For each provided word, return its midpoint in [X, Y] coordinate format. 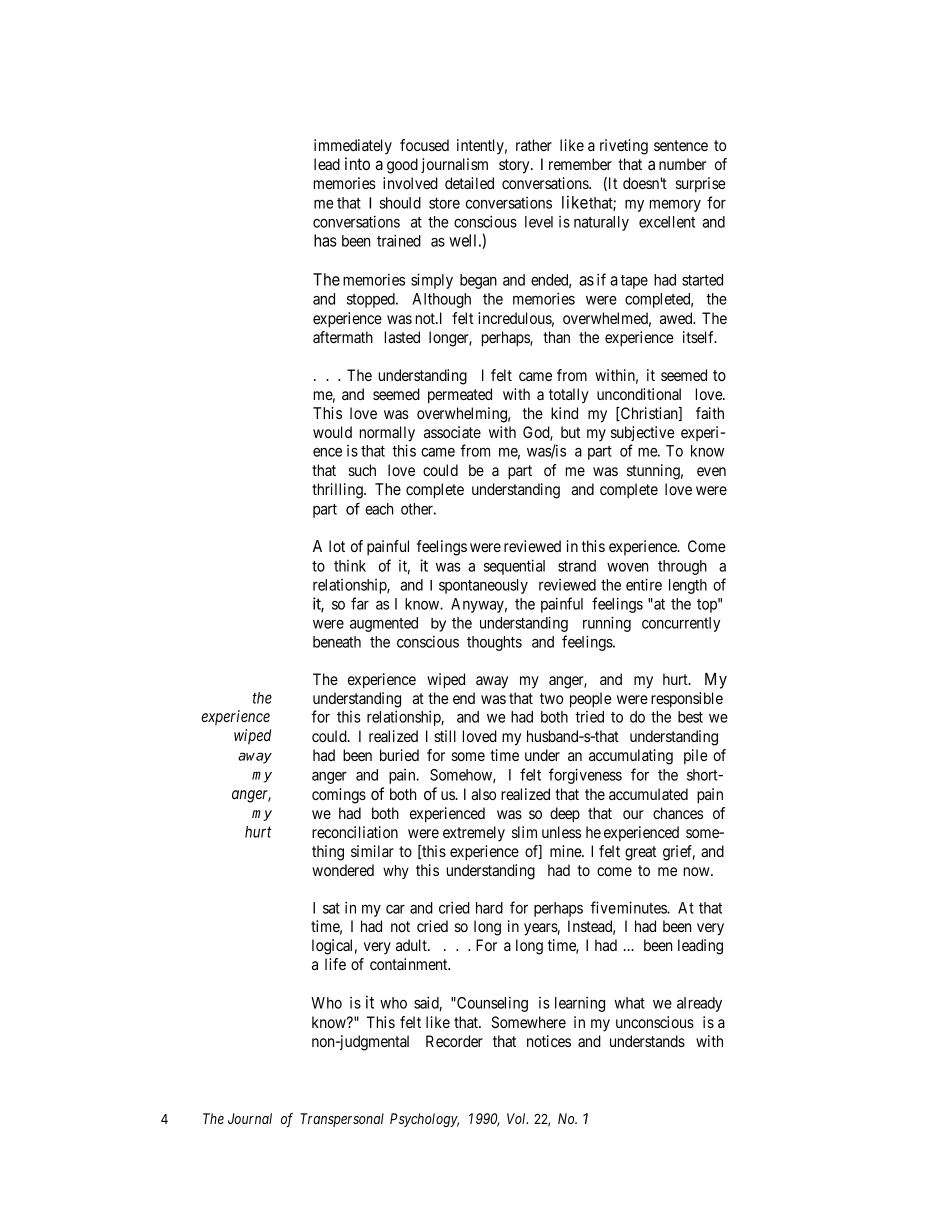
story [515, 166]
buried [399, 755]
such [362, 470]
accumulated [648, 794]
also [483, 794]
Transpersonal [342, 1120]
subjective [642, 433]
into [357, 163]
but [570, 432]
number [682, 164]
